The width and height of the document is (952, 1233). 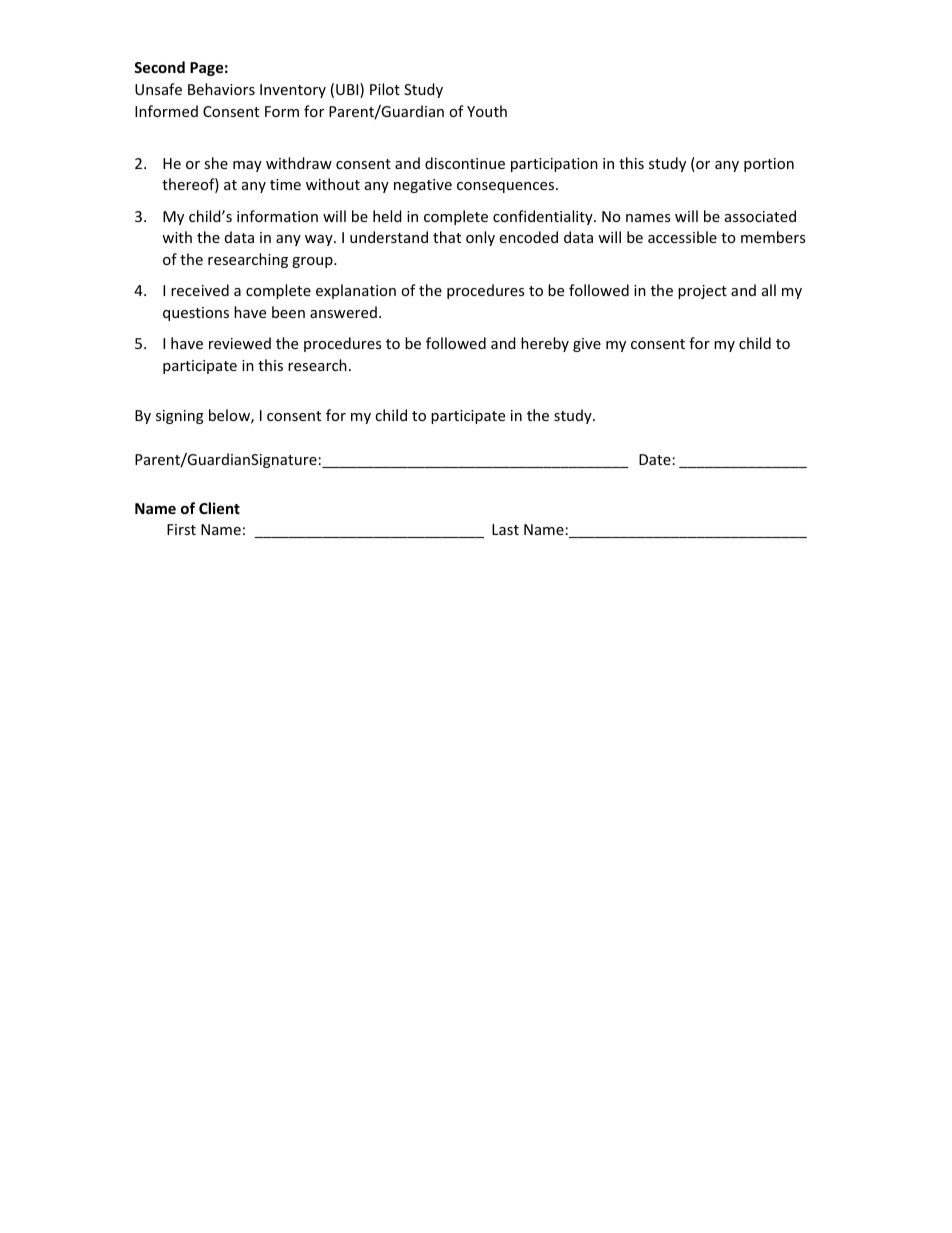 I want to click on Last, so click(x=505, y=529).
